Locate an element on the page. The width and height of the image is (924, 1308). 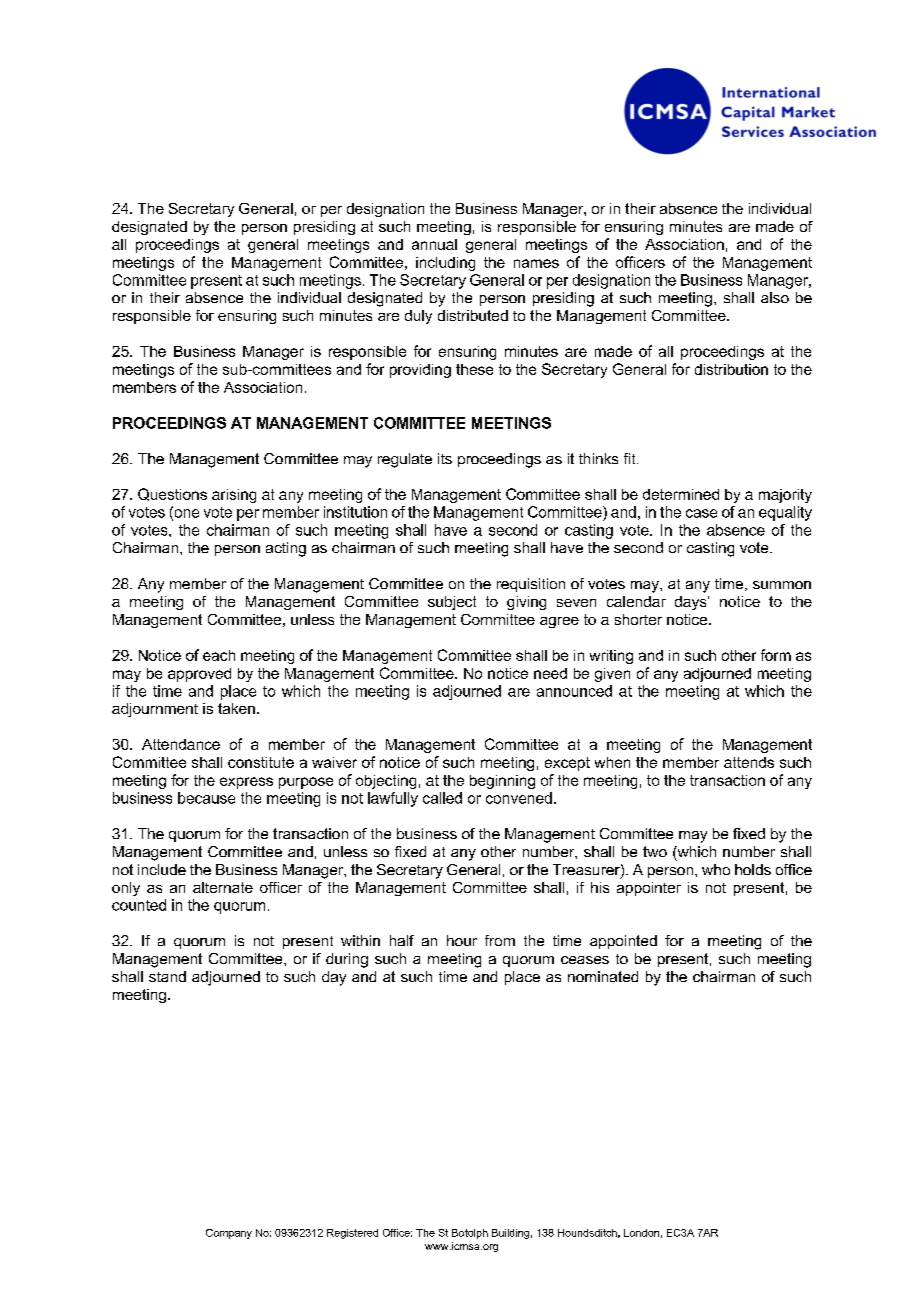
attends is located at coordinates (749, 762).
